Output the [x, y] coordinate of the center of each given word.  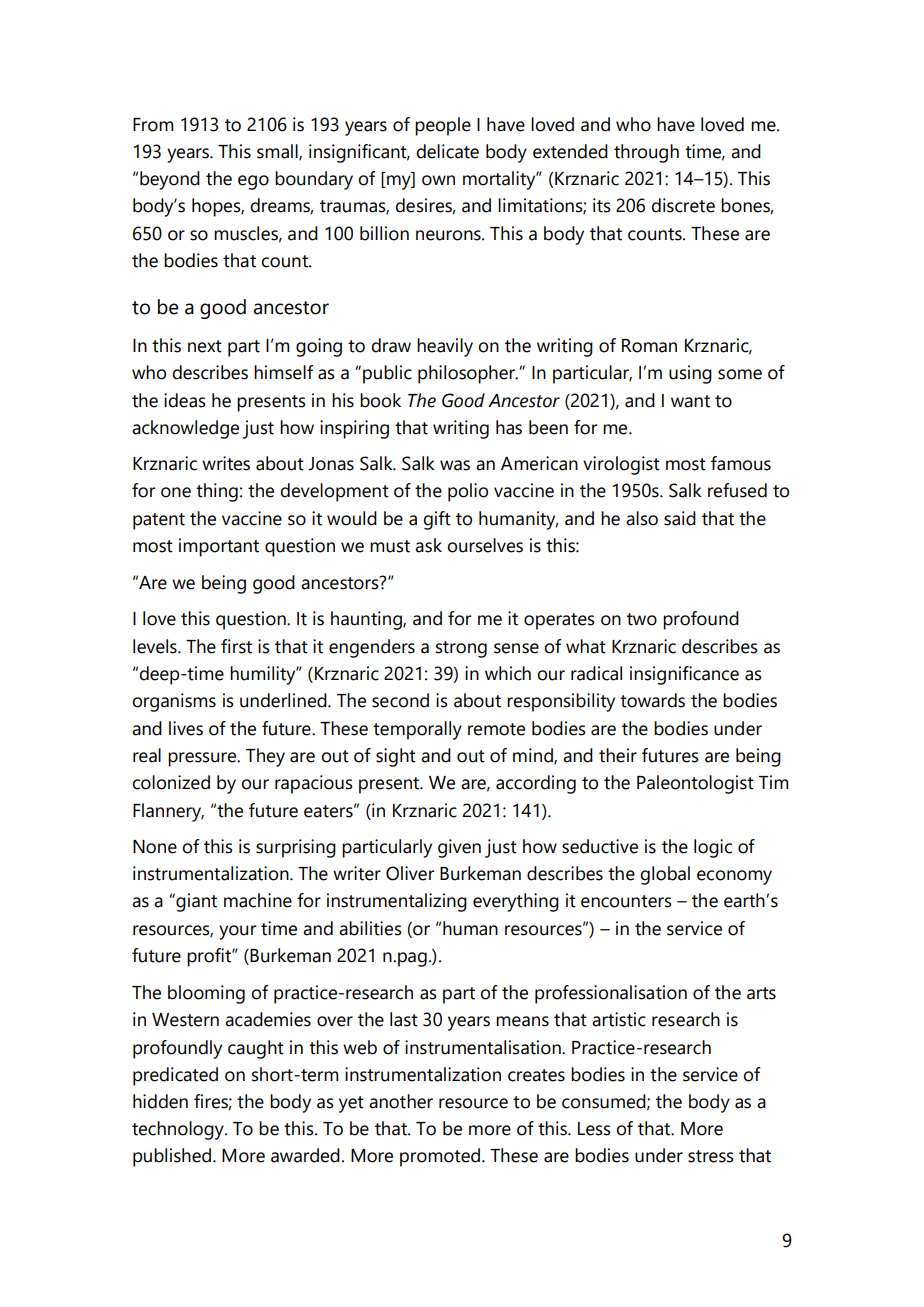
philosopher [467, 374]
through [646, 153]
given [459, 848]
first [236, 646]
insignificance [684, 675]
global [665, 875]
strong [461, 649]
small [278, 152]
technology [179, 1130]
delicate [447, 151]
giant [195, 902]
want [690, 401]
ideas [185, 400]
